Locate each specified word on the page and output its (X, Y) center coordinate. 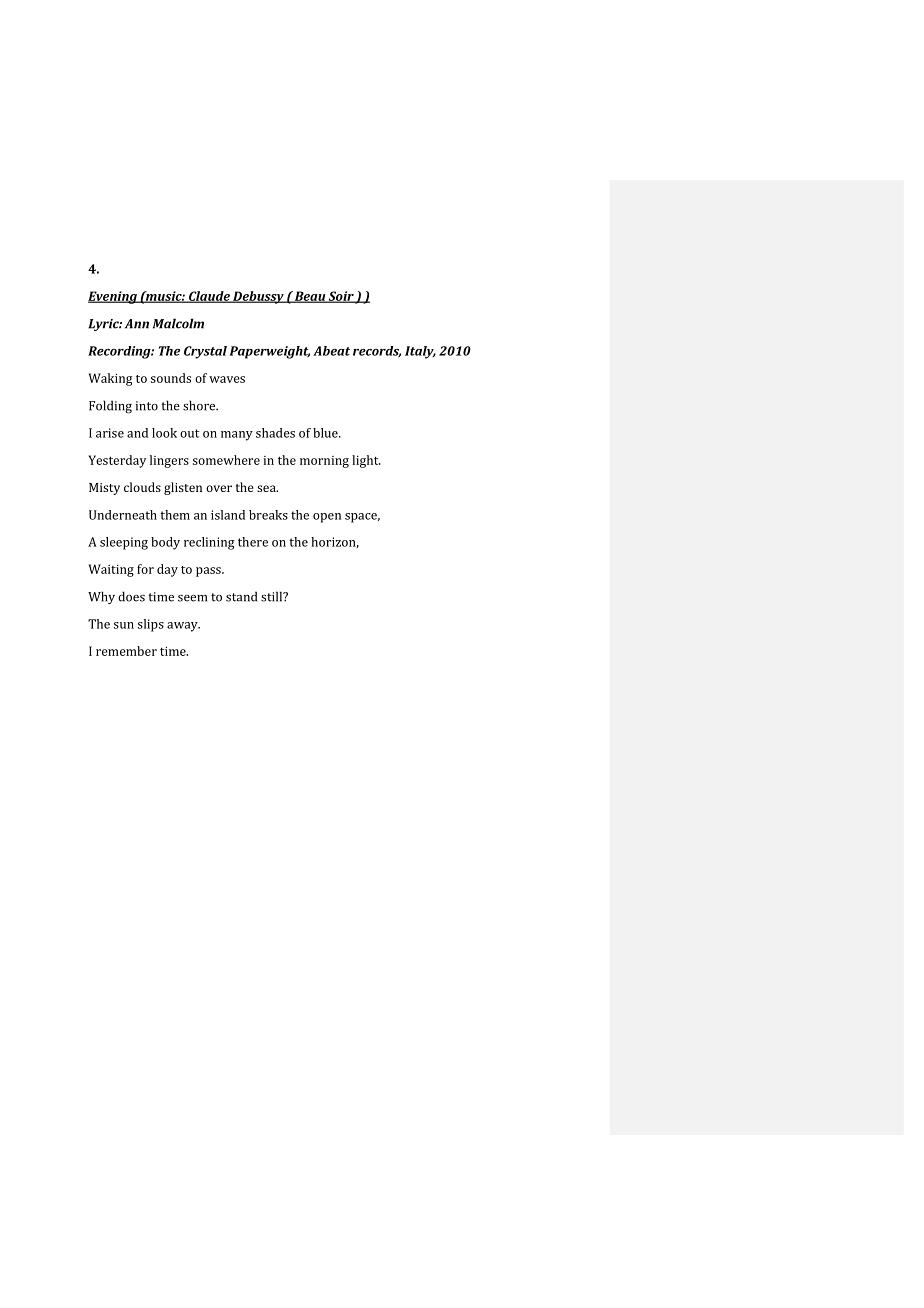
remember (126, 651)
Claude (209, 297)
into (147, 406)
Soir (341, 297)
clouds (142, 487)
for (145, 569)
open (327, 518)
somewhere (226, 460)
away (183, 627)
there (253, 542)
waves (227, 379)
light (366, 461)
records (377, 351)
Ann (137, 324)
